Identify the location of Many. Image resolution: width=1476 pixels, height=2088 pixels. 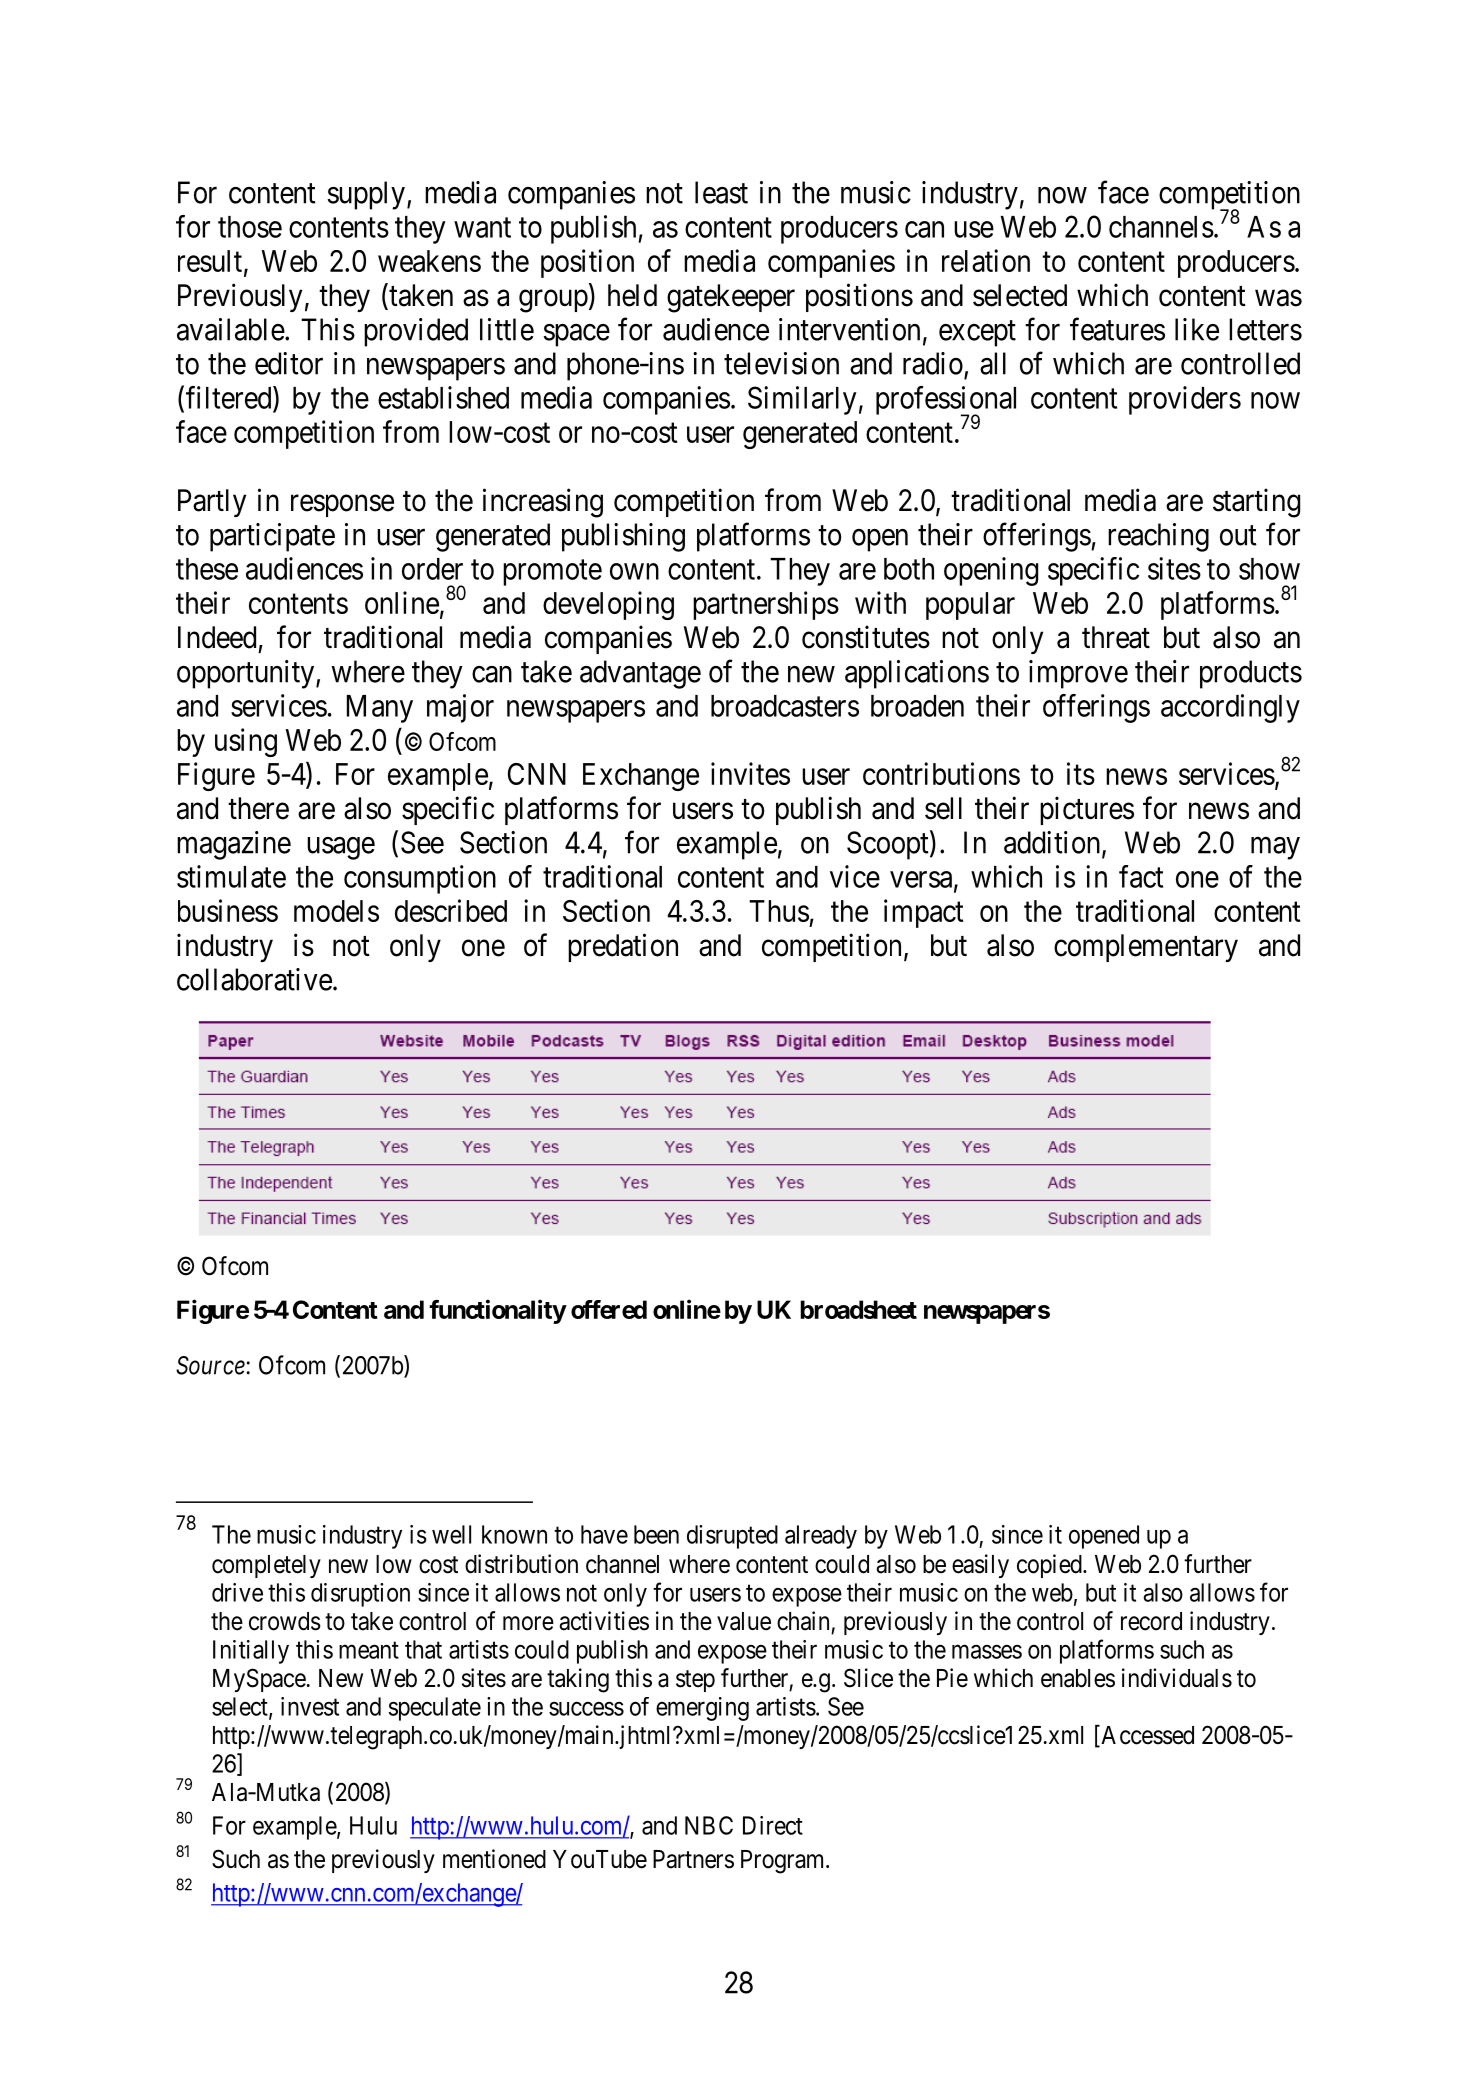
(380, 709).
